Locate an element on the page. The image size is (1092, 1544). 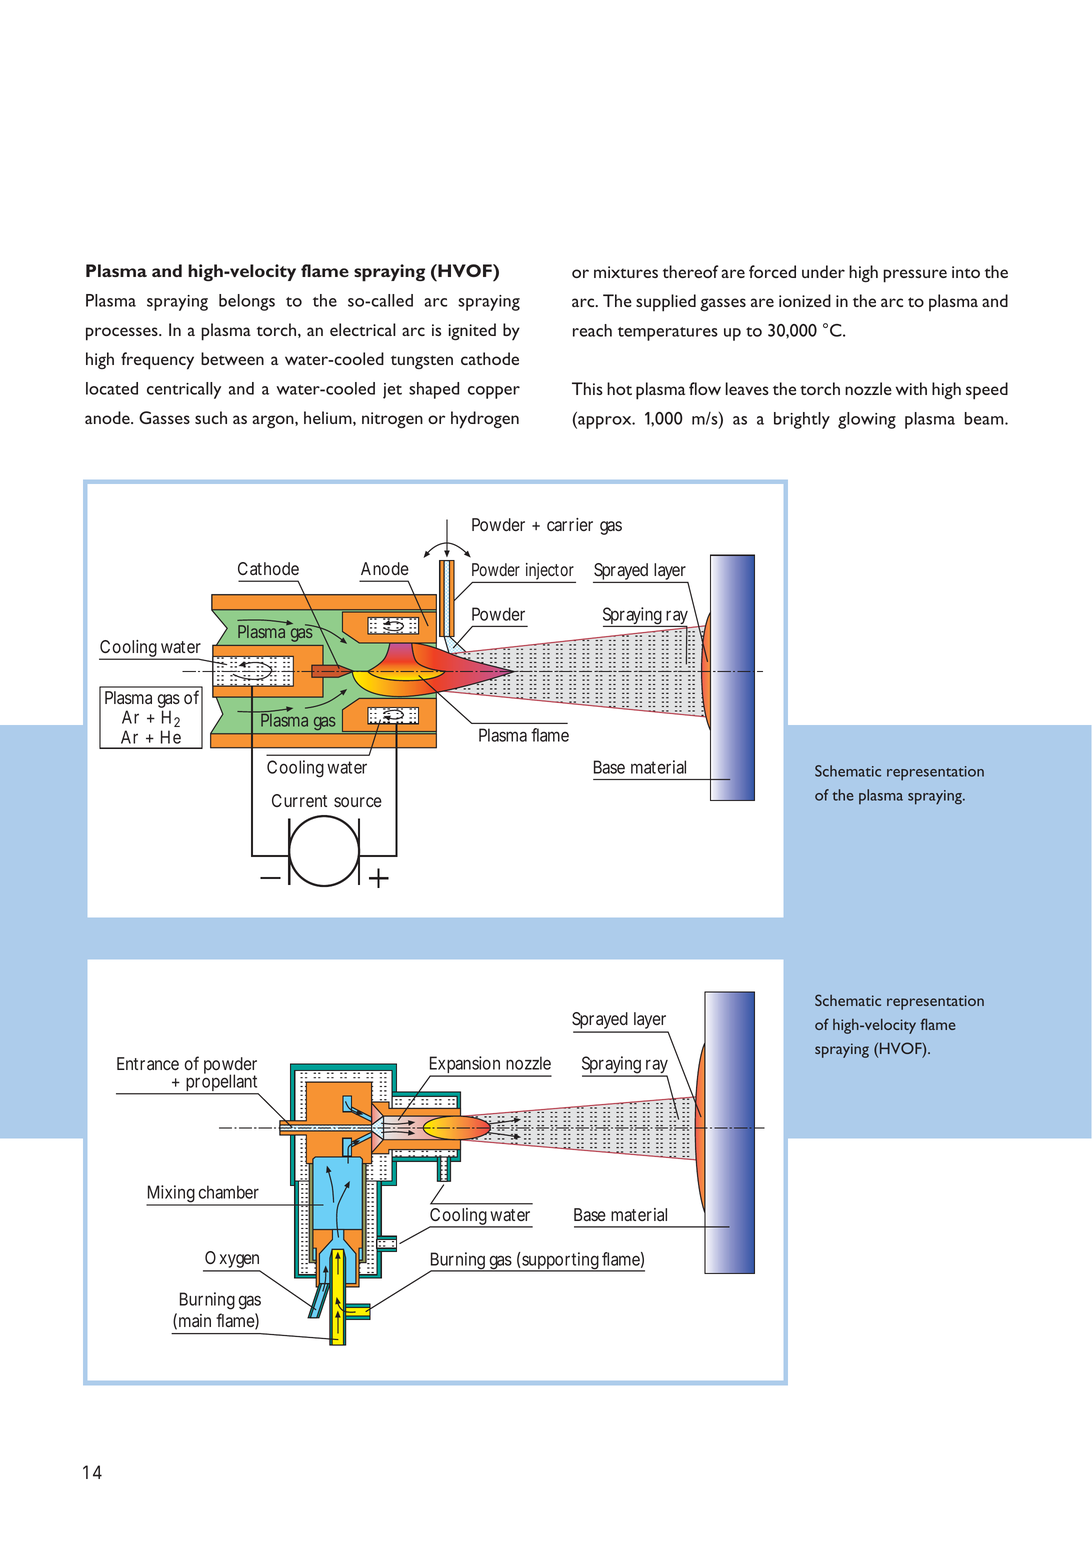
pressure is located at coordinates (915, 276).
